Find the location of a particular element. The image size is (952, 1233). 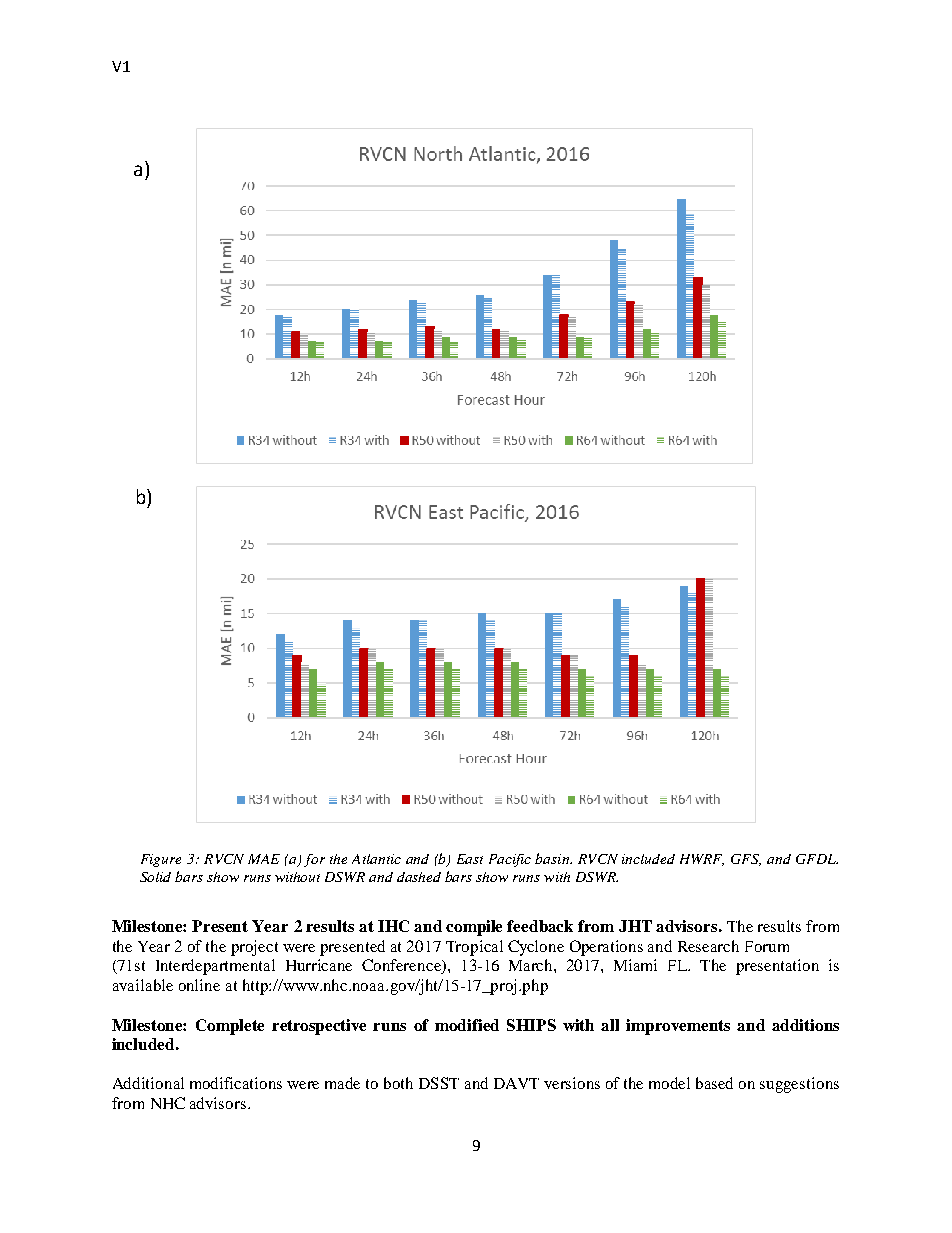

IHC is located at coordinates (393, 926).
